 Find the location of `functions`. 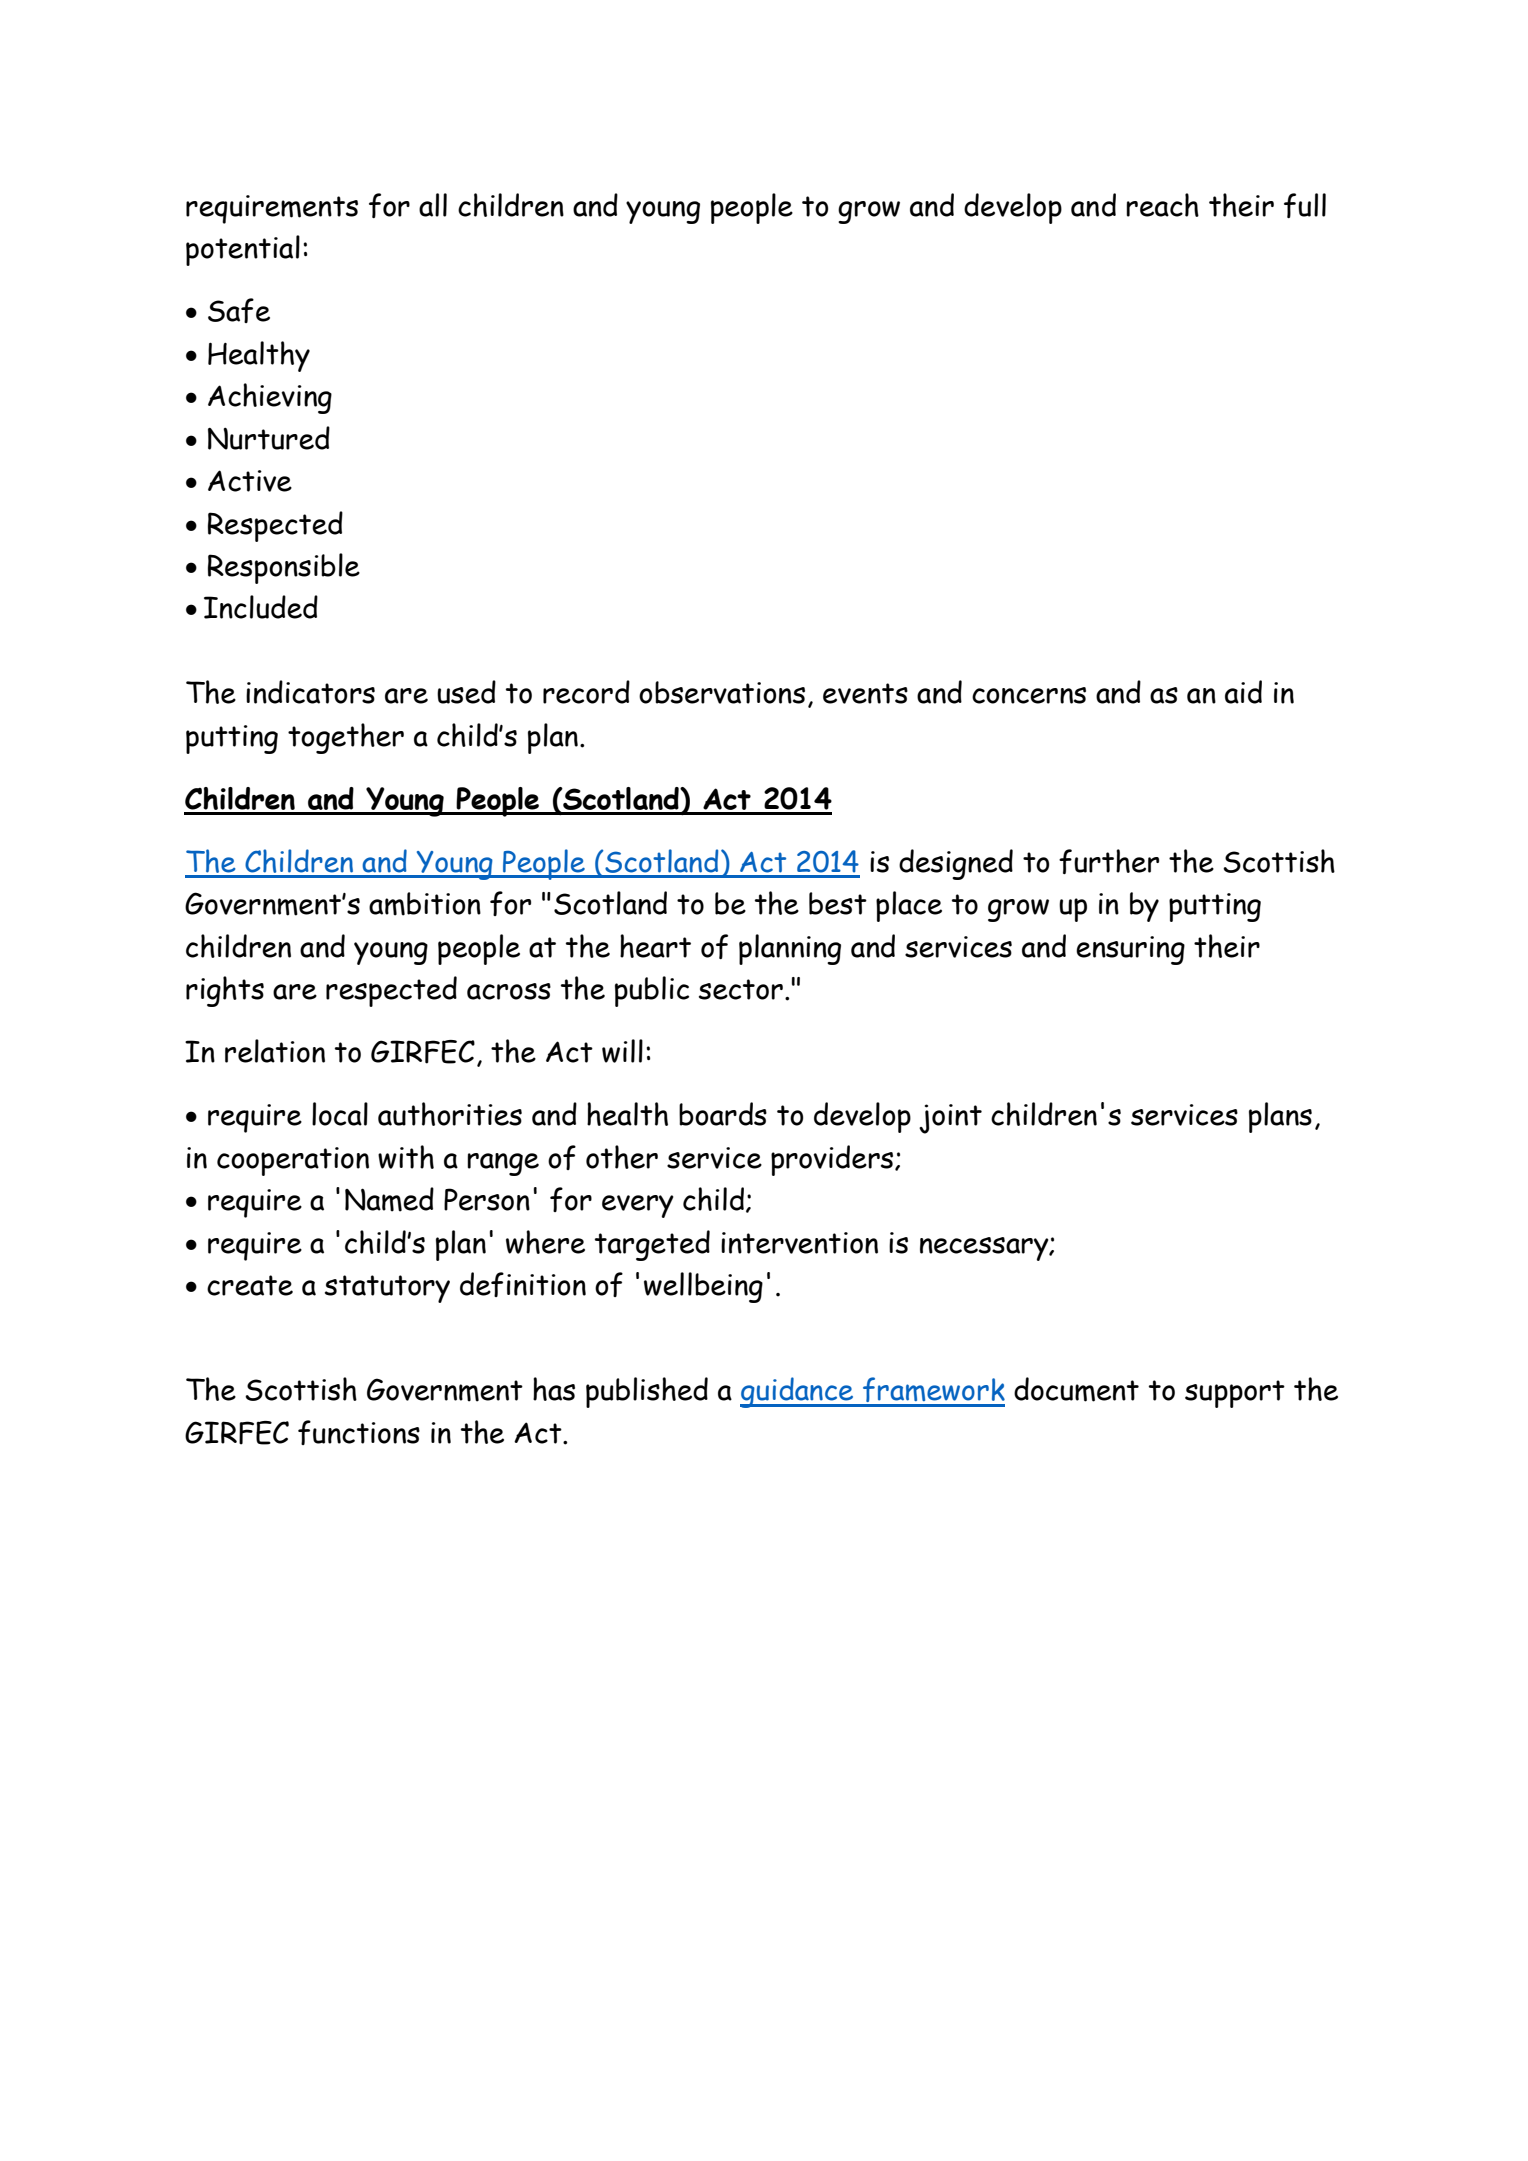

functions is located at coordinates (359, 1432).
